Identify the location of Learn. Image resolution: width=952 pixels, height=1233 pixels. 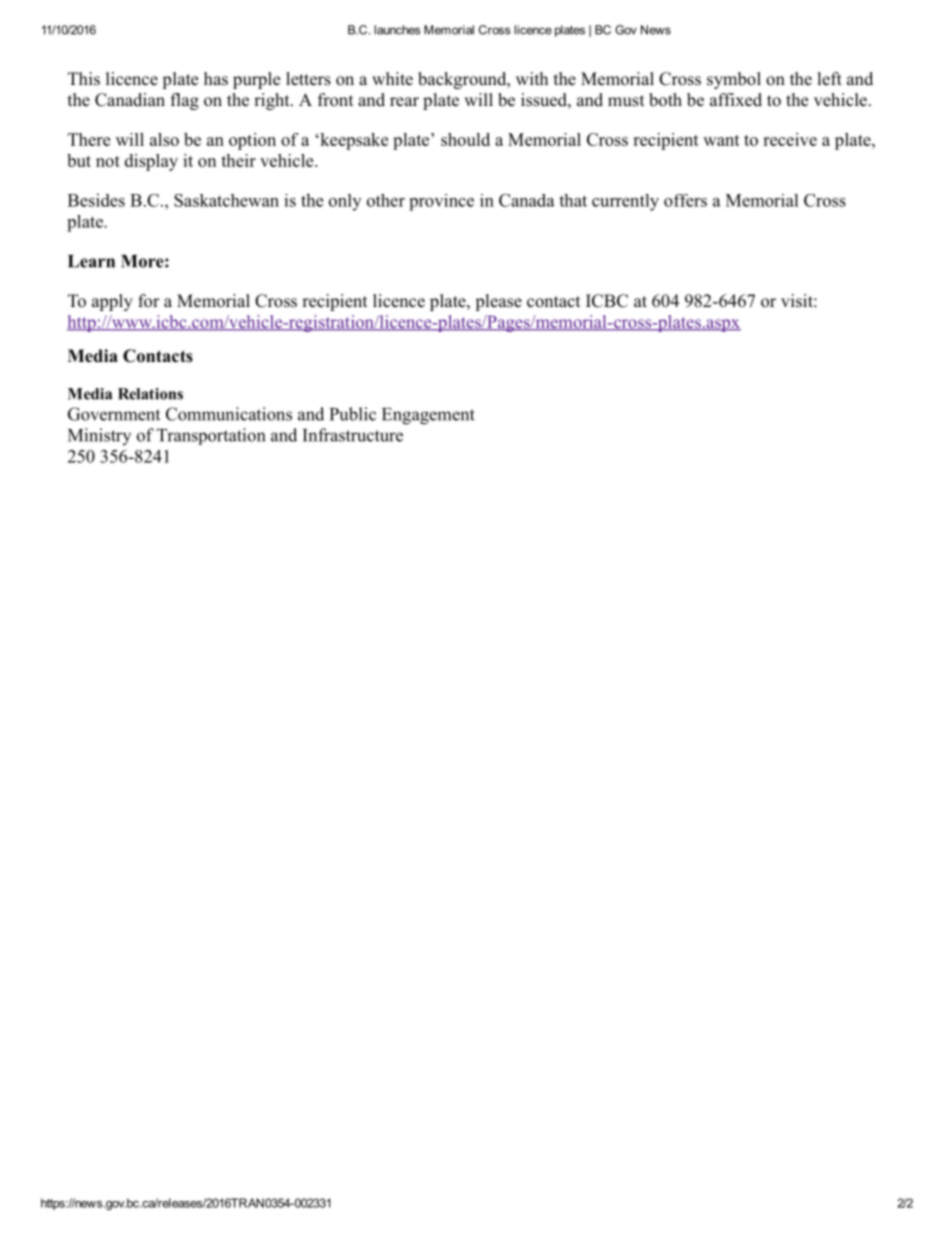
(91, 261).
